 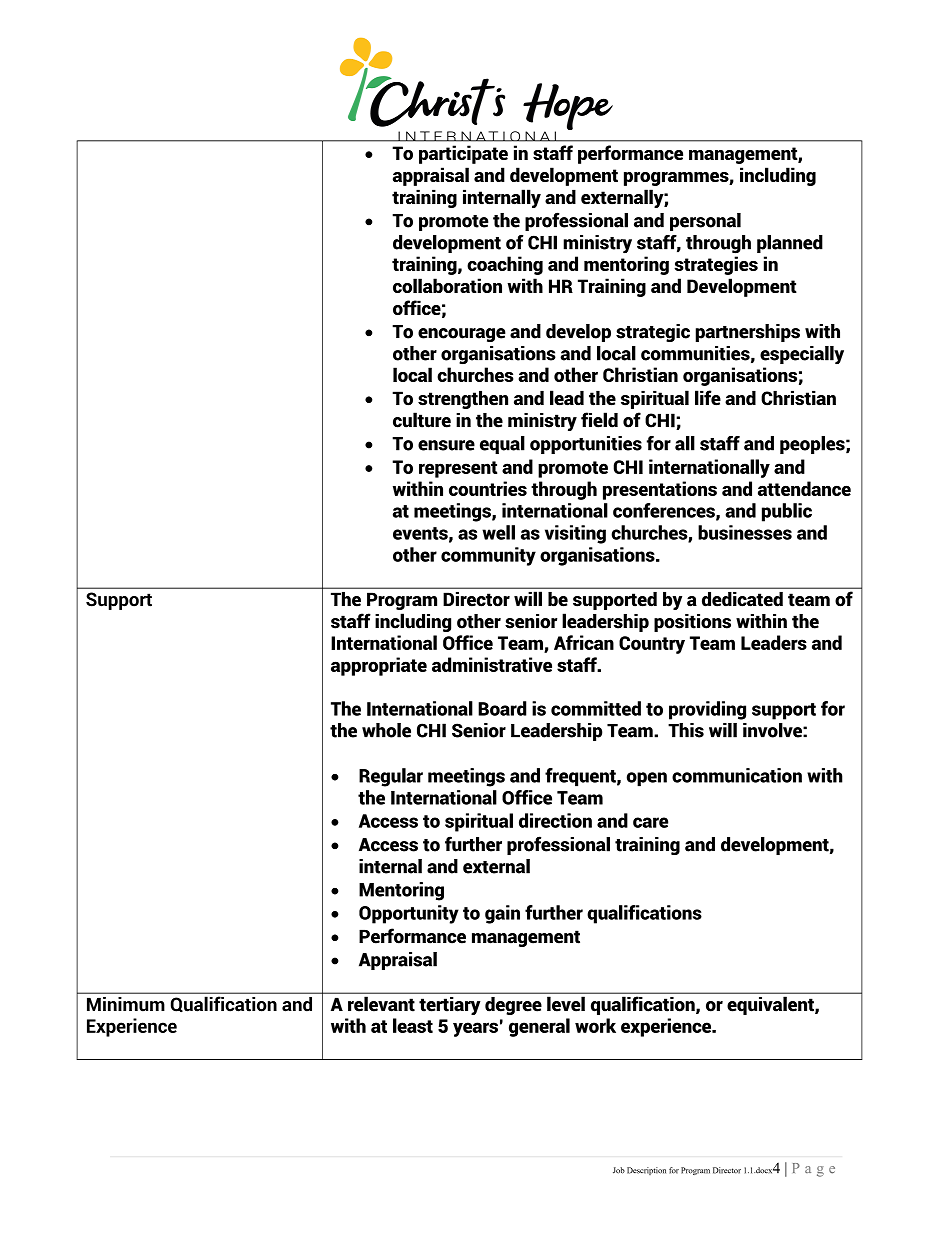 What do you see at coordinates (650, 822) in the screenshot?
I see `care` at bounding box center [650, 822].
